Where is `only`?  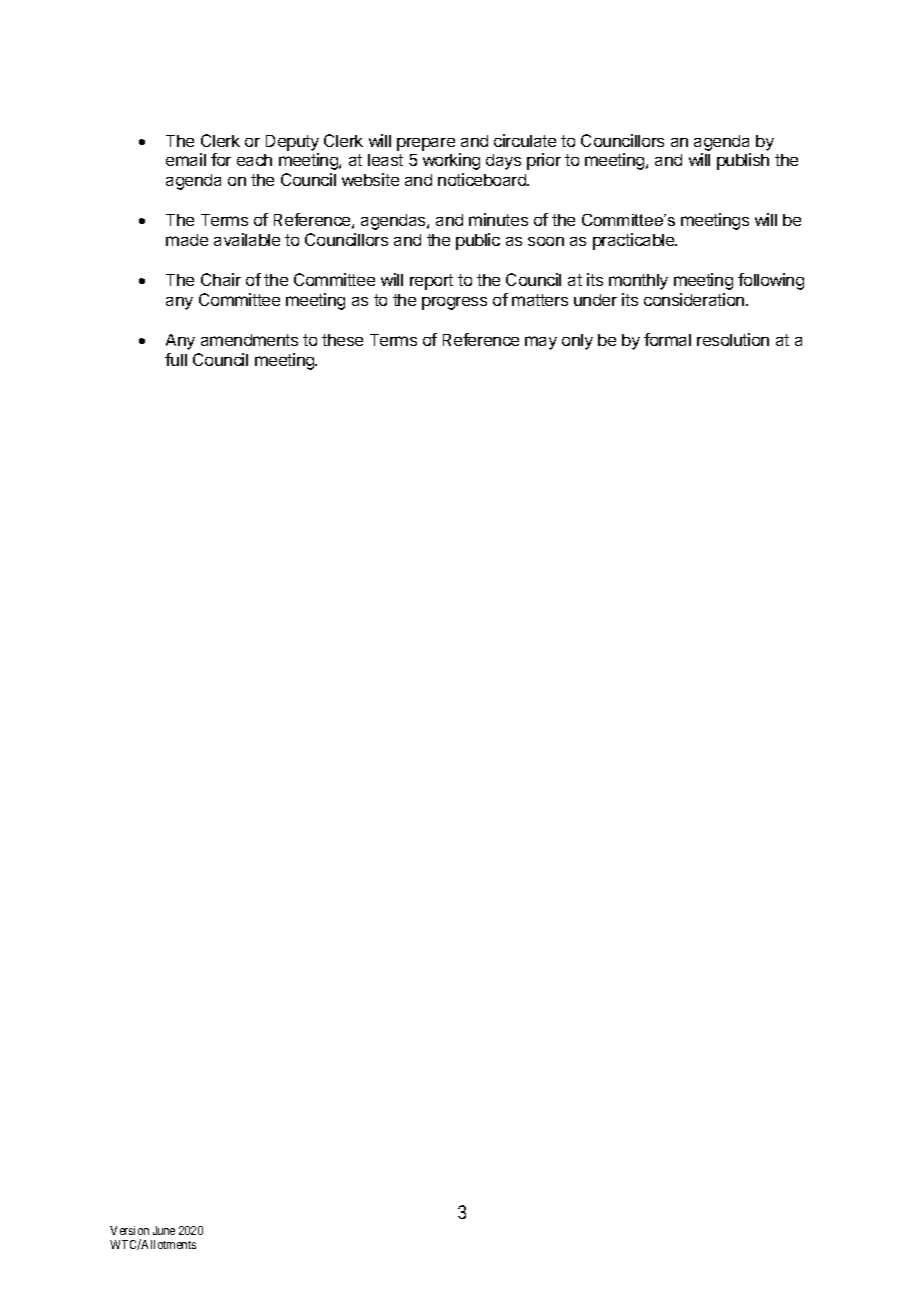 only is located at coordinates (577, 342).
